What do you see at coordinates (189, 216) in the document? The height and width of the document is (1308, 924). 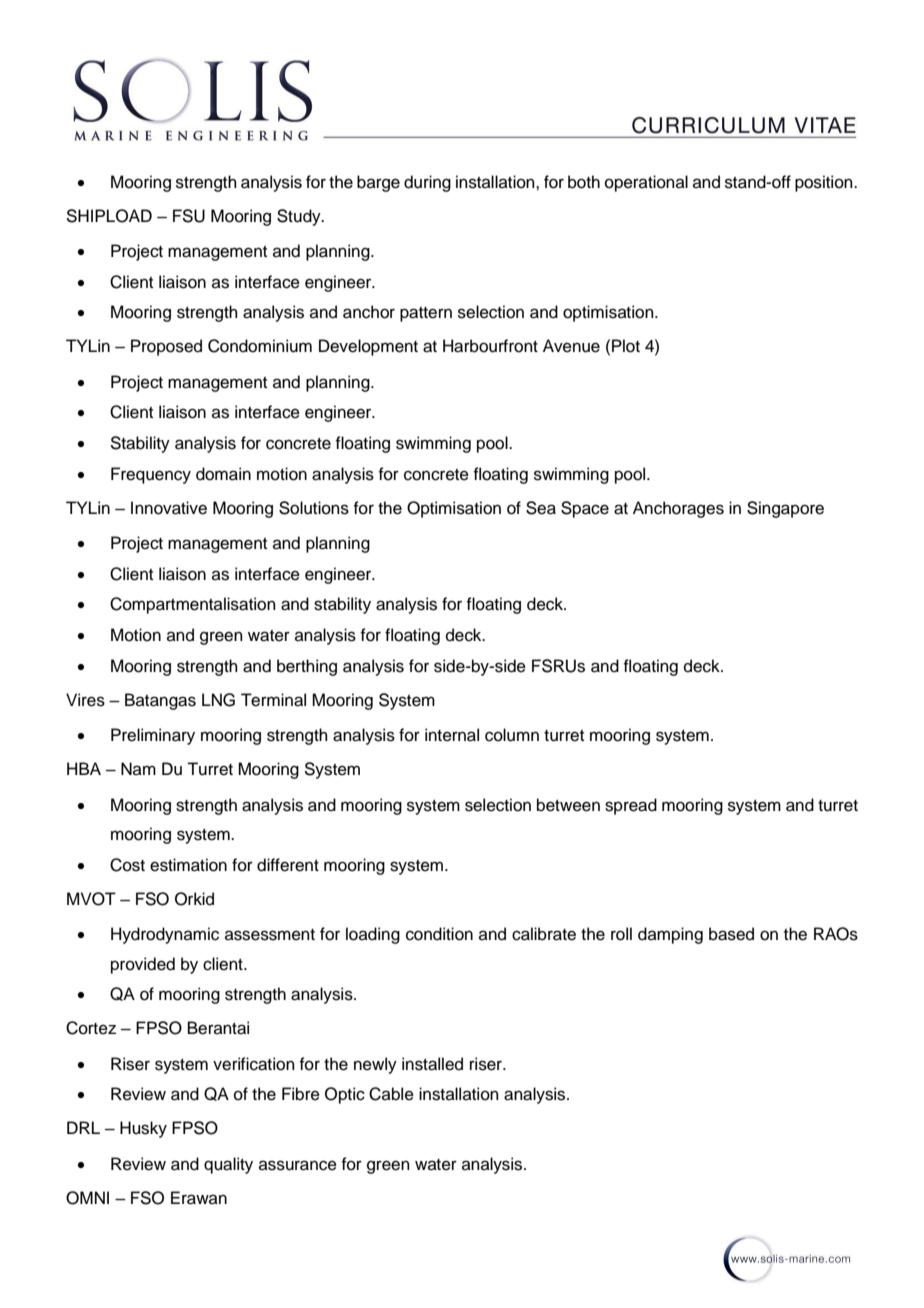 I see `FSU` at bounding box center [189, 216].
